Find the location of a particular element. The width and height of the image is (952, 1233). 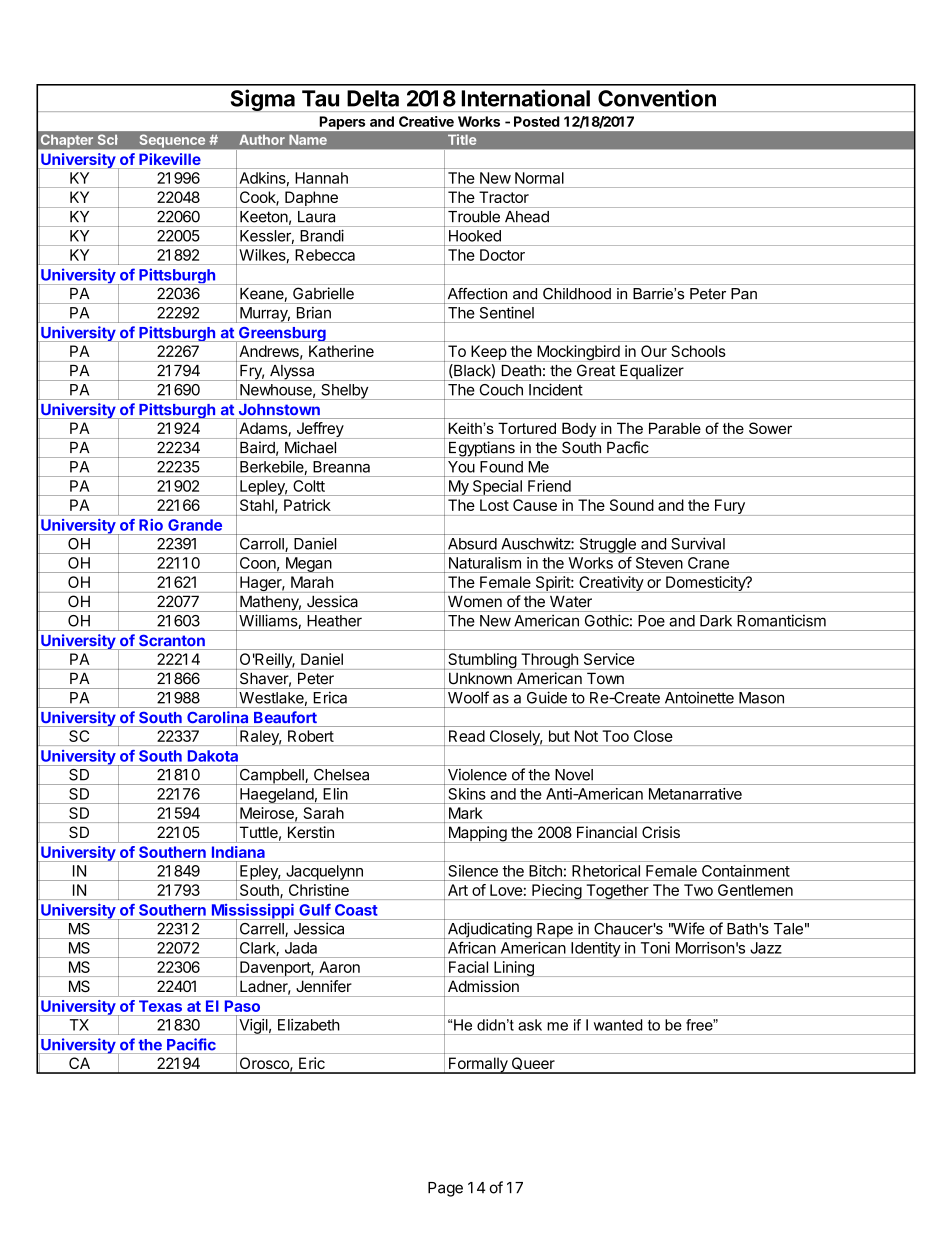

Author is located at coordinates (262, 140).
